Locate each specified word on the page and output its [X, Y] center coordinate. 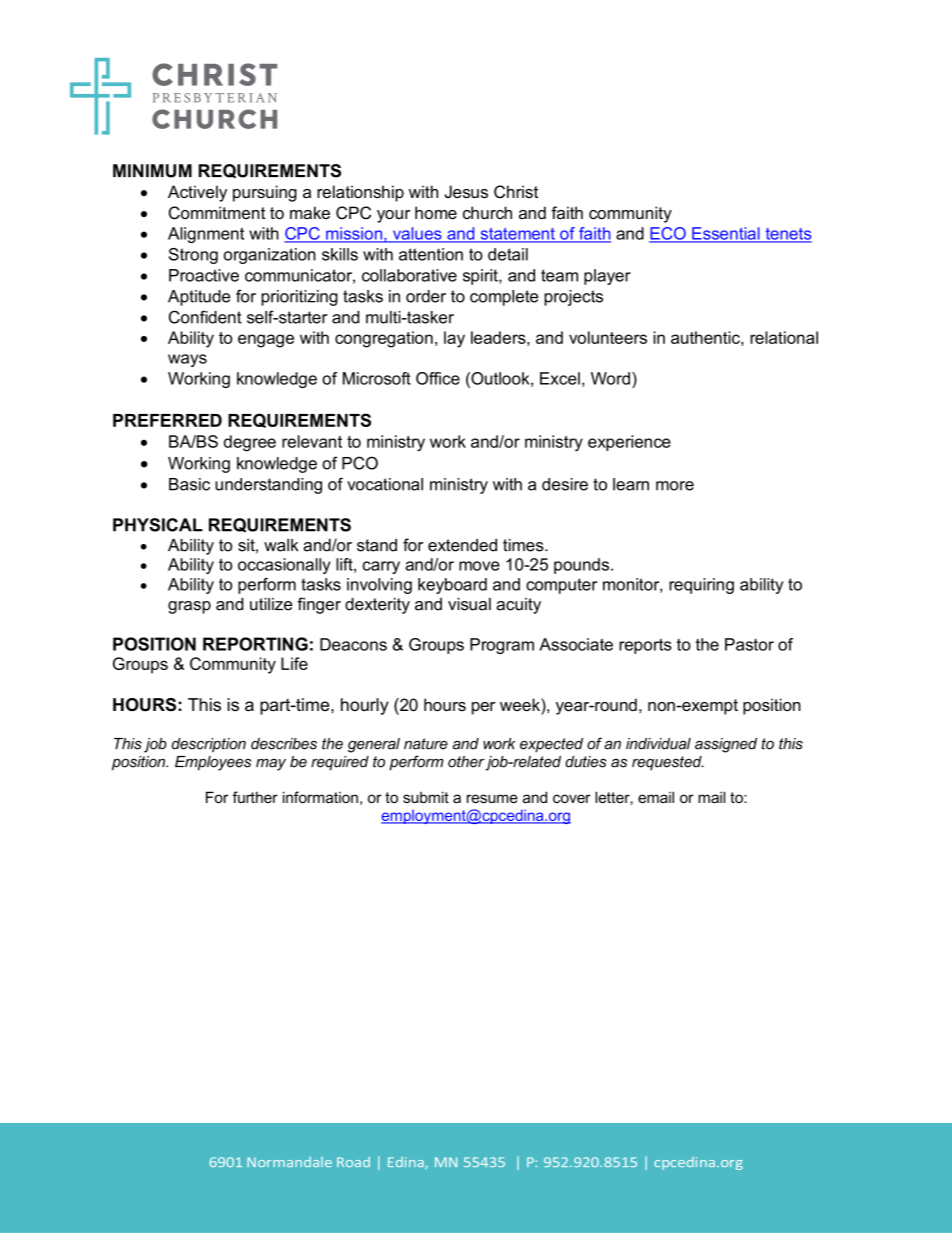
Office [438, 378]
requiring [701, 586]
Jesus [466, 191]
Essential [726, 234]
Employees [213, 763]
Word [610, 378]
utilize [271, 604]
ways [187, 360]
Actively [197, 193]
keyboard [452, 586]
